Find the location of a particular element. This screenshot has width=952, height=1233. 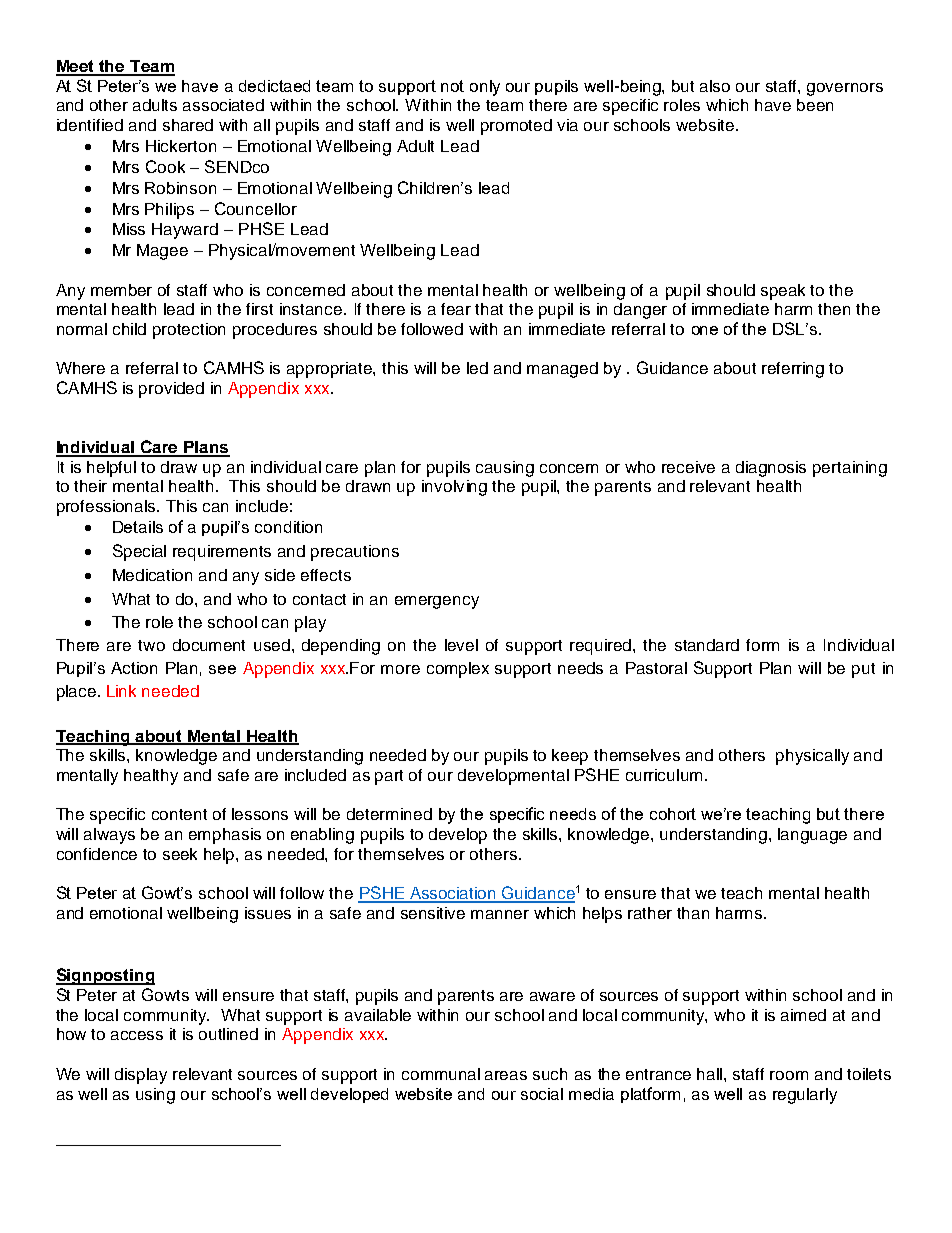

only is located at coordinates (485, 88).
